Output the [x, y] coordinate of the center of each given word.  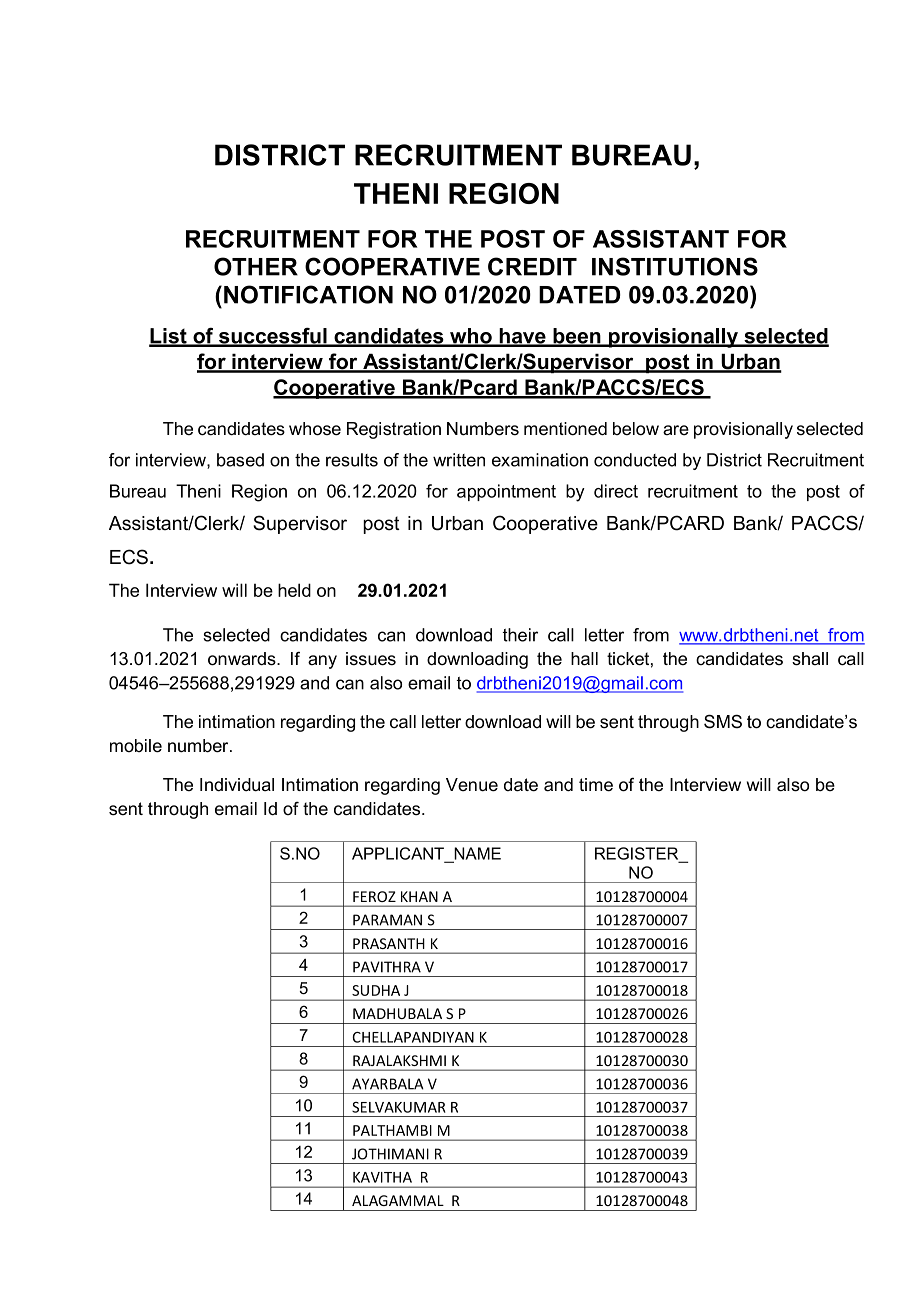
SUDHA [376, 990]
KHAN [419, 896]
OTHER [256, 266]
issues [371, 659]
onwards [243, 659]
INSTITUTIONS [675, 266]
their [520, 635]
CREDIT [532, 266]
